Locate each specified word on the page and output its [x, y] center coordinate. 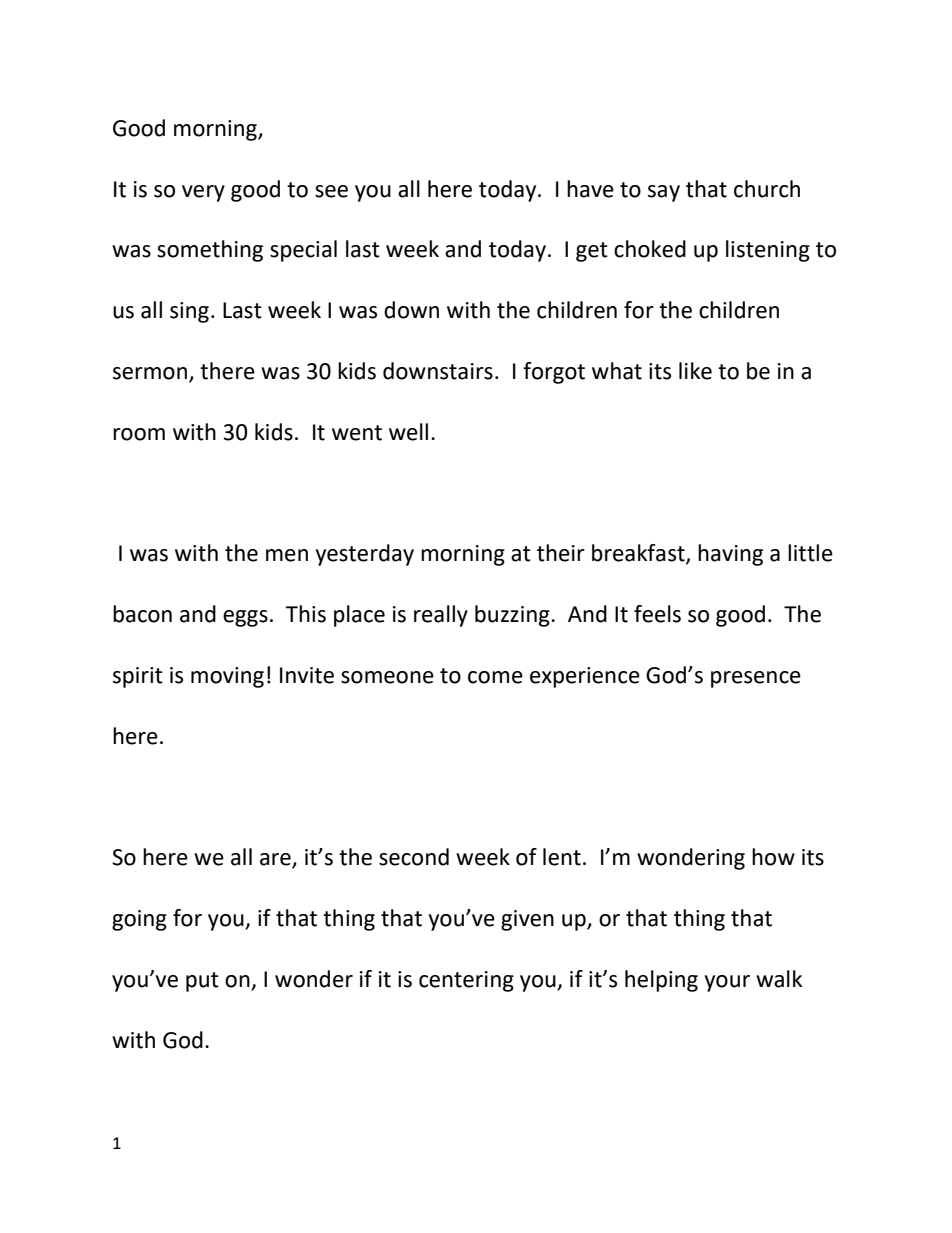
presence [756, 679]
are [276, 860]
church [767, 189]
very [203, 193]
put [202, 982]
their [561, 553]
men [287, 555]
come [495, 677]
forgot [554, 373]
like [695, 371]
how [773, 857]
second [414, 857]
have [590, 189]
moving [227, 677]
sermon [150, 373]
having [730, 555]
